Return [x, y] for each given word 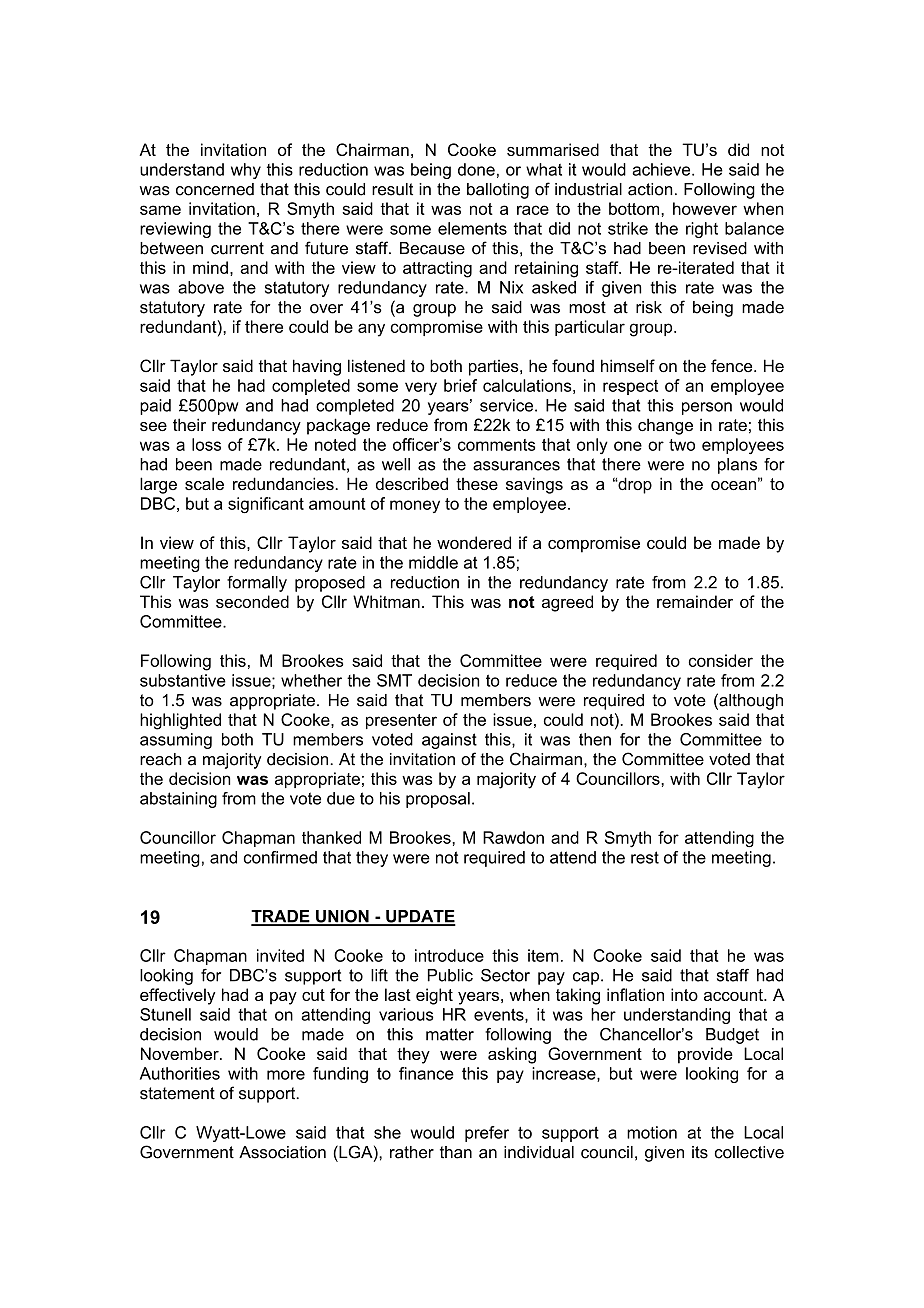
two [682, 445]
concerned [215, 189]
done [476, 169]
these [477, 484]
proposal [438, 800]
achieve [662, 169]
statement [177, 1093]
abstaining [178, 800]
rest [645, 857]
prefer [487, 1134]
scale [204, 483]
